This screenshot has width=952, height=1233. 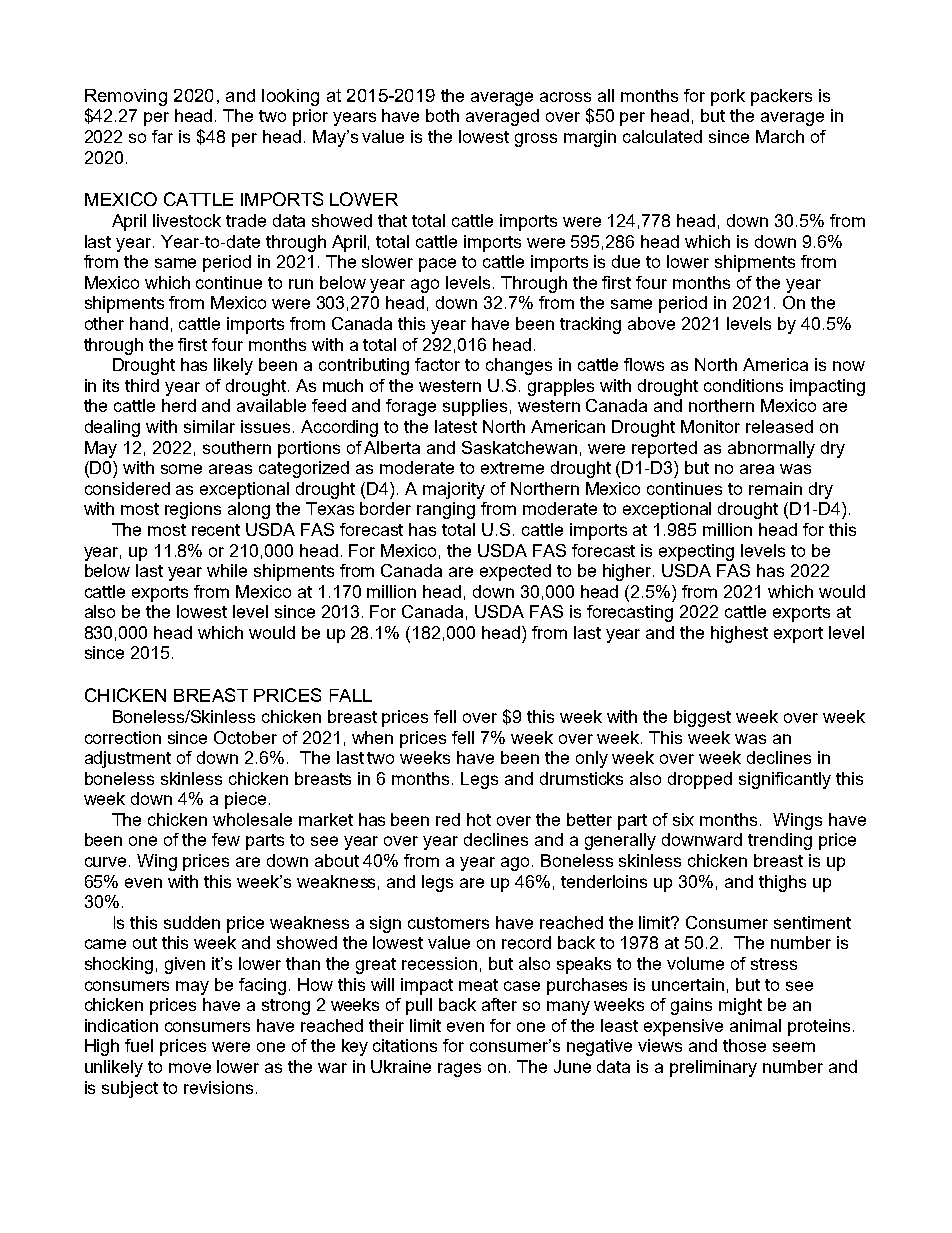 What do you see at coordinates (744, 1045) in the screenshot?
I see `those` at bounding box center [744, 1045].
